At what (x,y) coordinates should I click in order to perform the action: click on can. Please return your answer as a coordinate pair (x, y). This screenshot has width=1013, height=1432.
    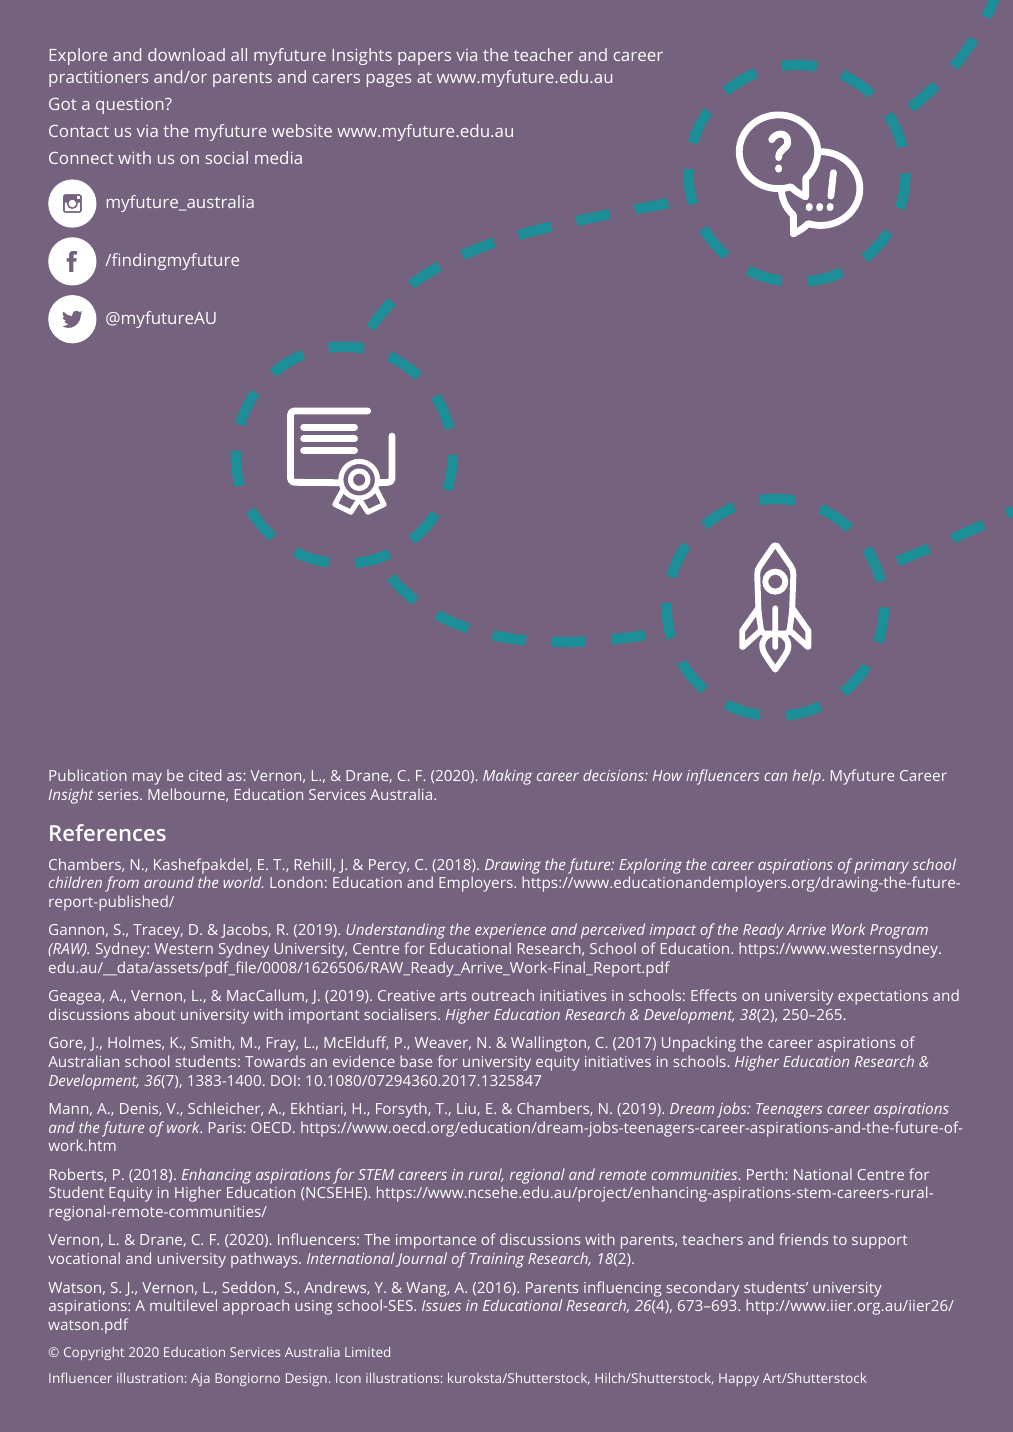
    Looking at the image, I should click on (775, 777).
